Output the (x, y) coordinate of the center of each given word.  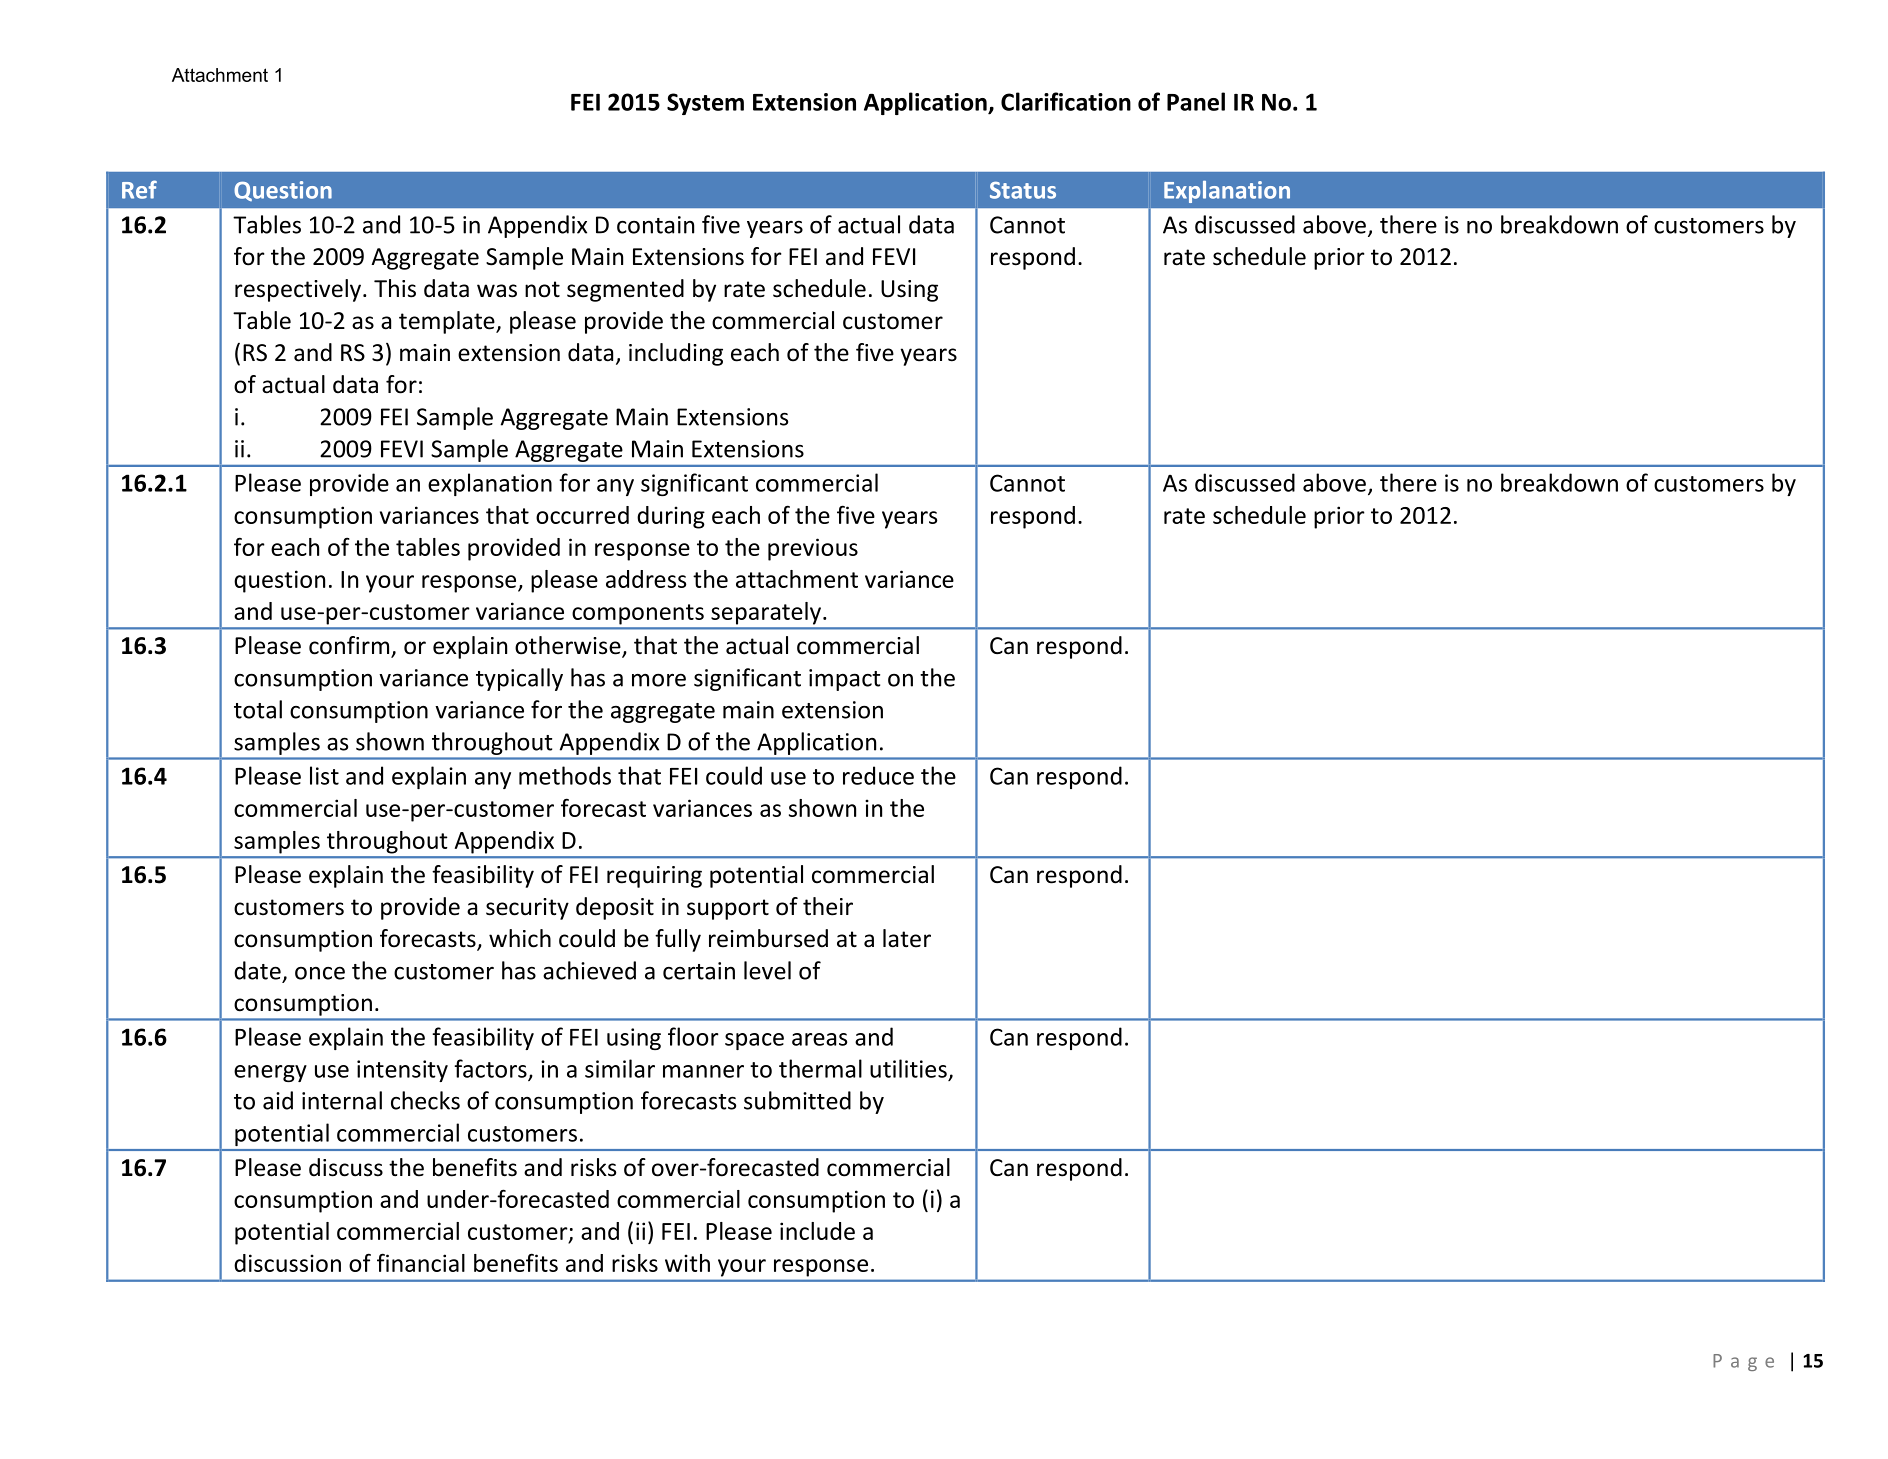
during (671, 517)
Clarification (1066, 101)
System (705, 104)
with (687, 1263)
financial (421, 1262)
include (817, 1231)
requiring (654, 877)
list (324, 775)
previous (813, 549)
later (907, 938)
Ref (139, 189)
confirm (350, 646)
